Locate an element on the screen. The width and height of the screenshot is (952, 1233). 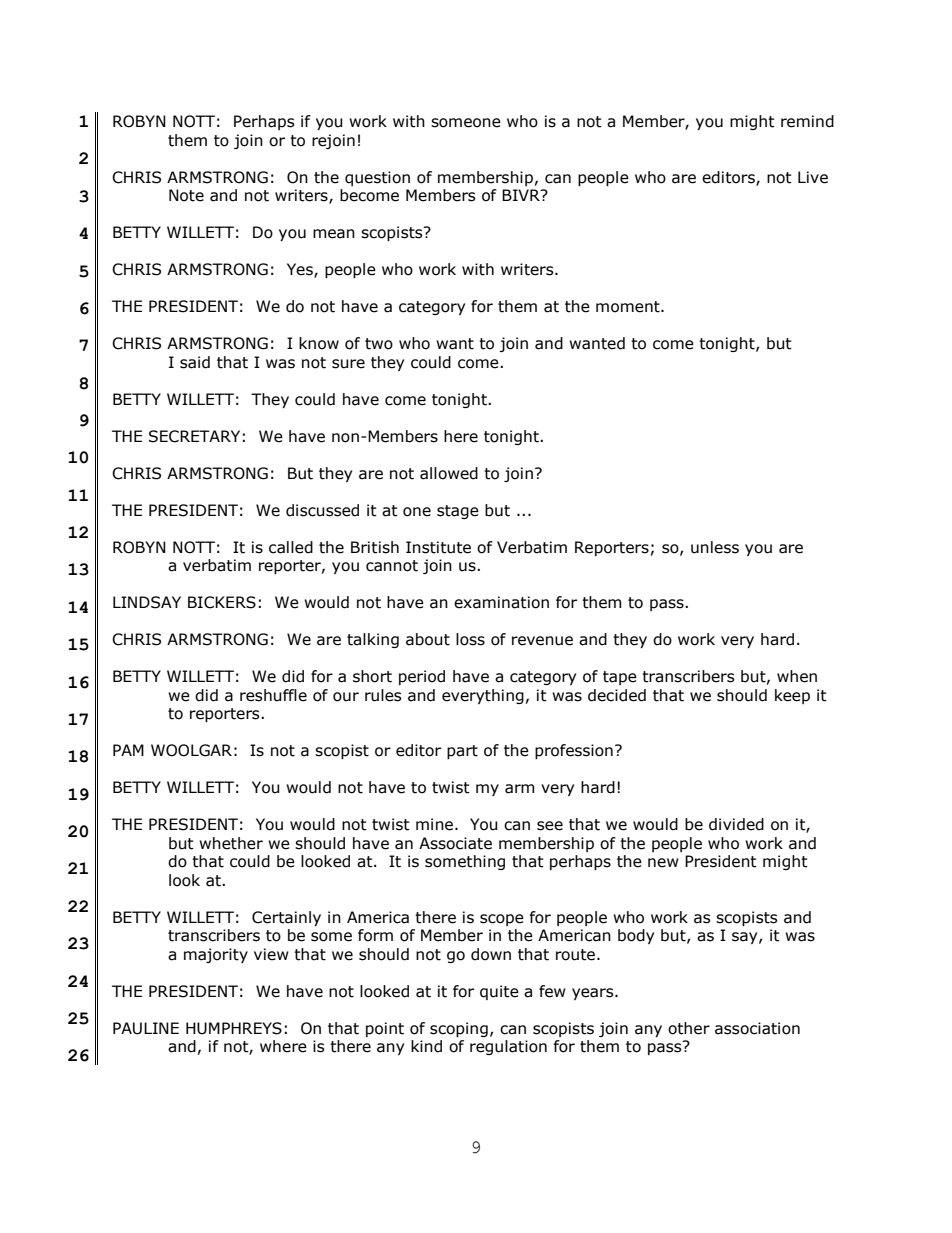
association is located at coordinates (757, 1028).
